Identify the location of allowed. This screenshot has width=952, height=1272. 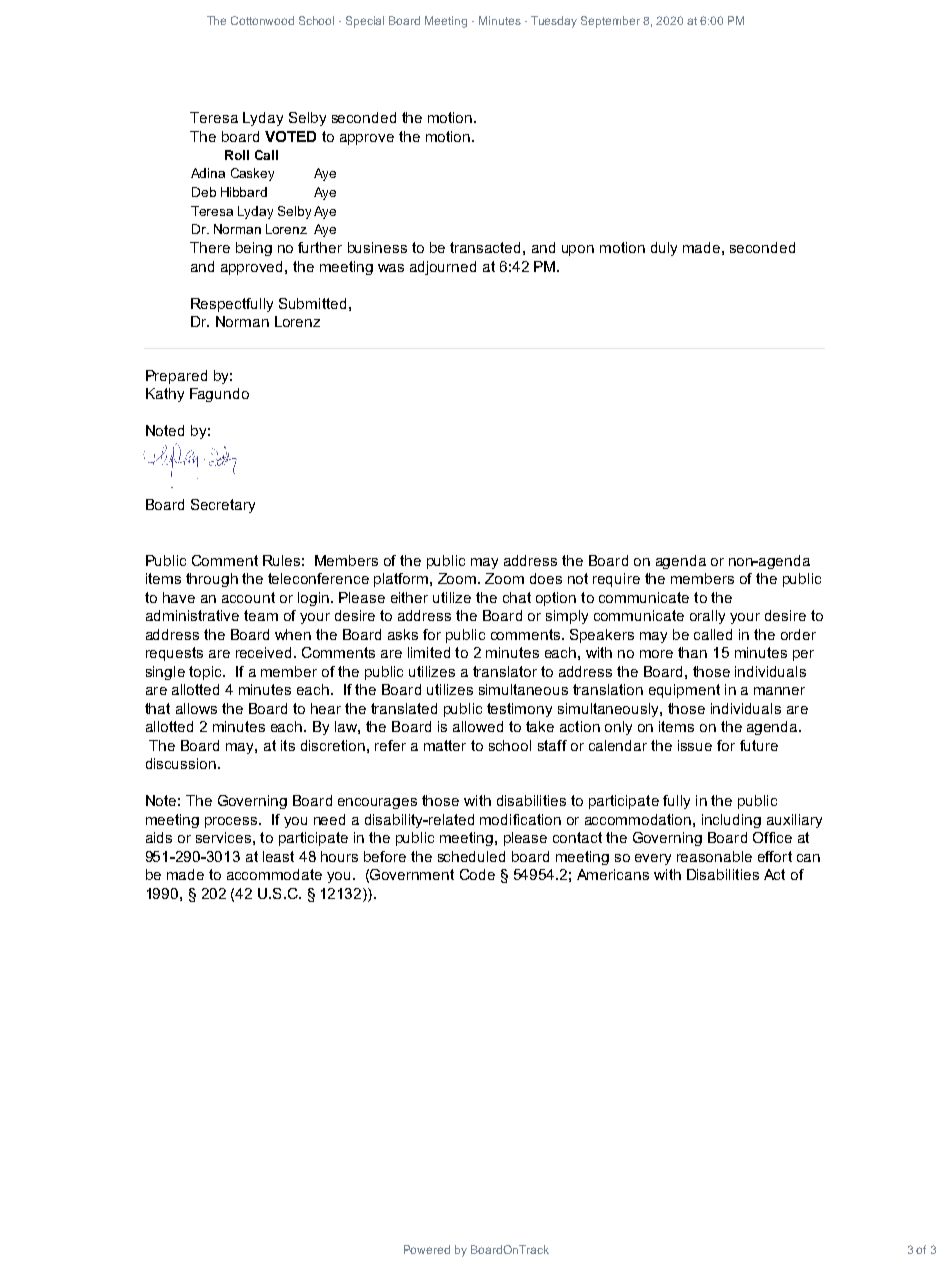
(478, 726).
